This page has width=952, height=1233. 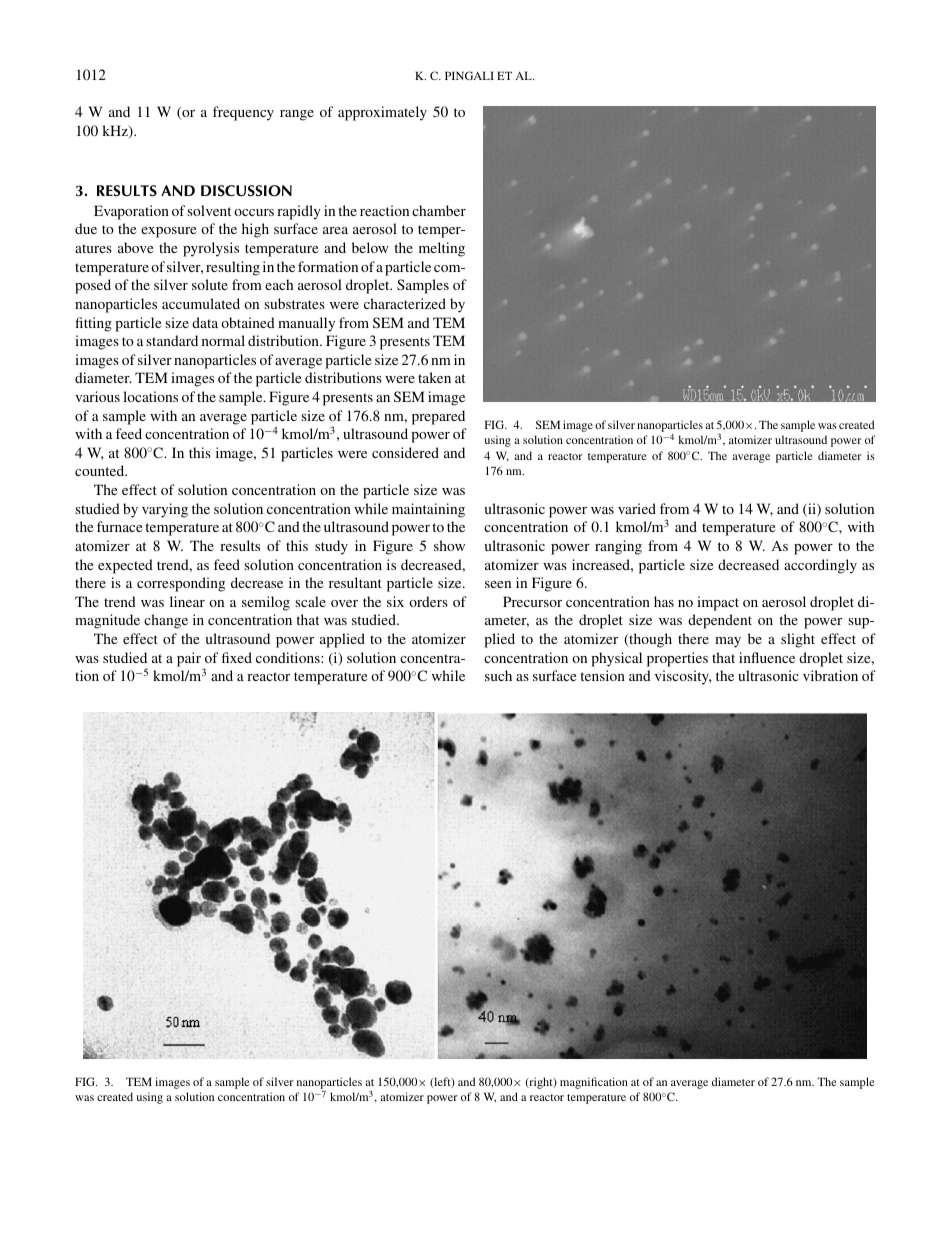 What do you see at coordinates (370, 247) in the page?
I see `below` at bounding box center [370, 247].
